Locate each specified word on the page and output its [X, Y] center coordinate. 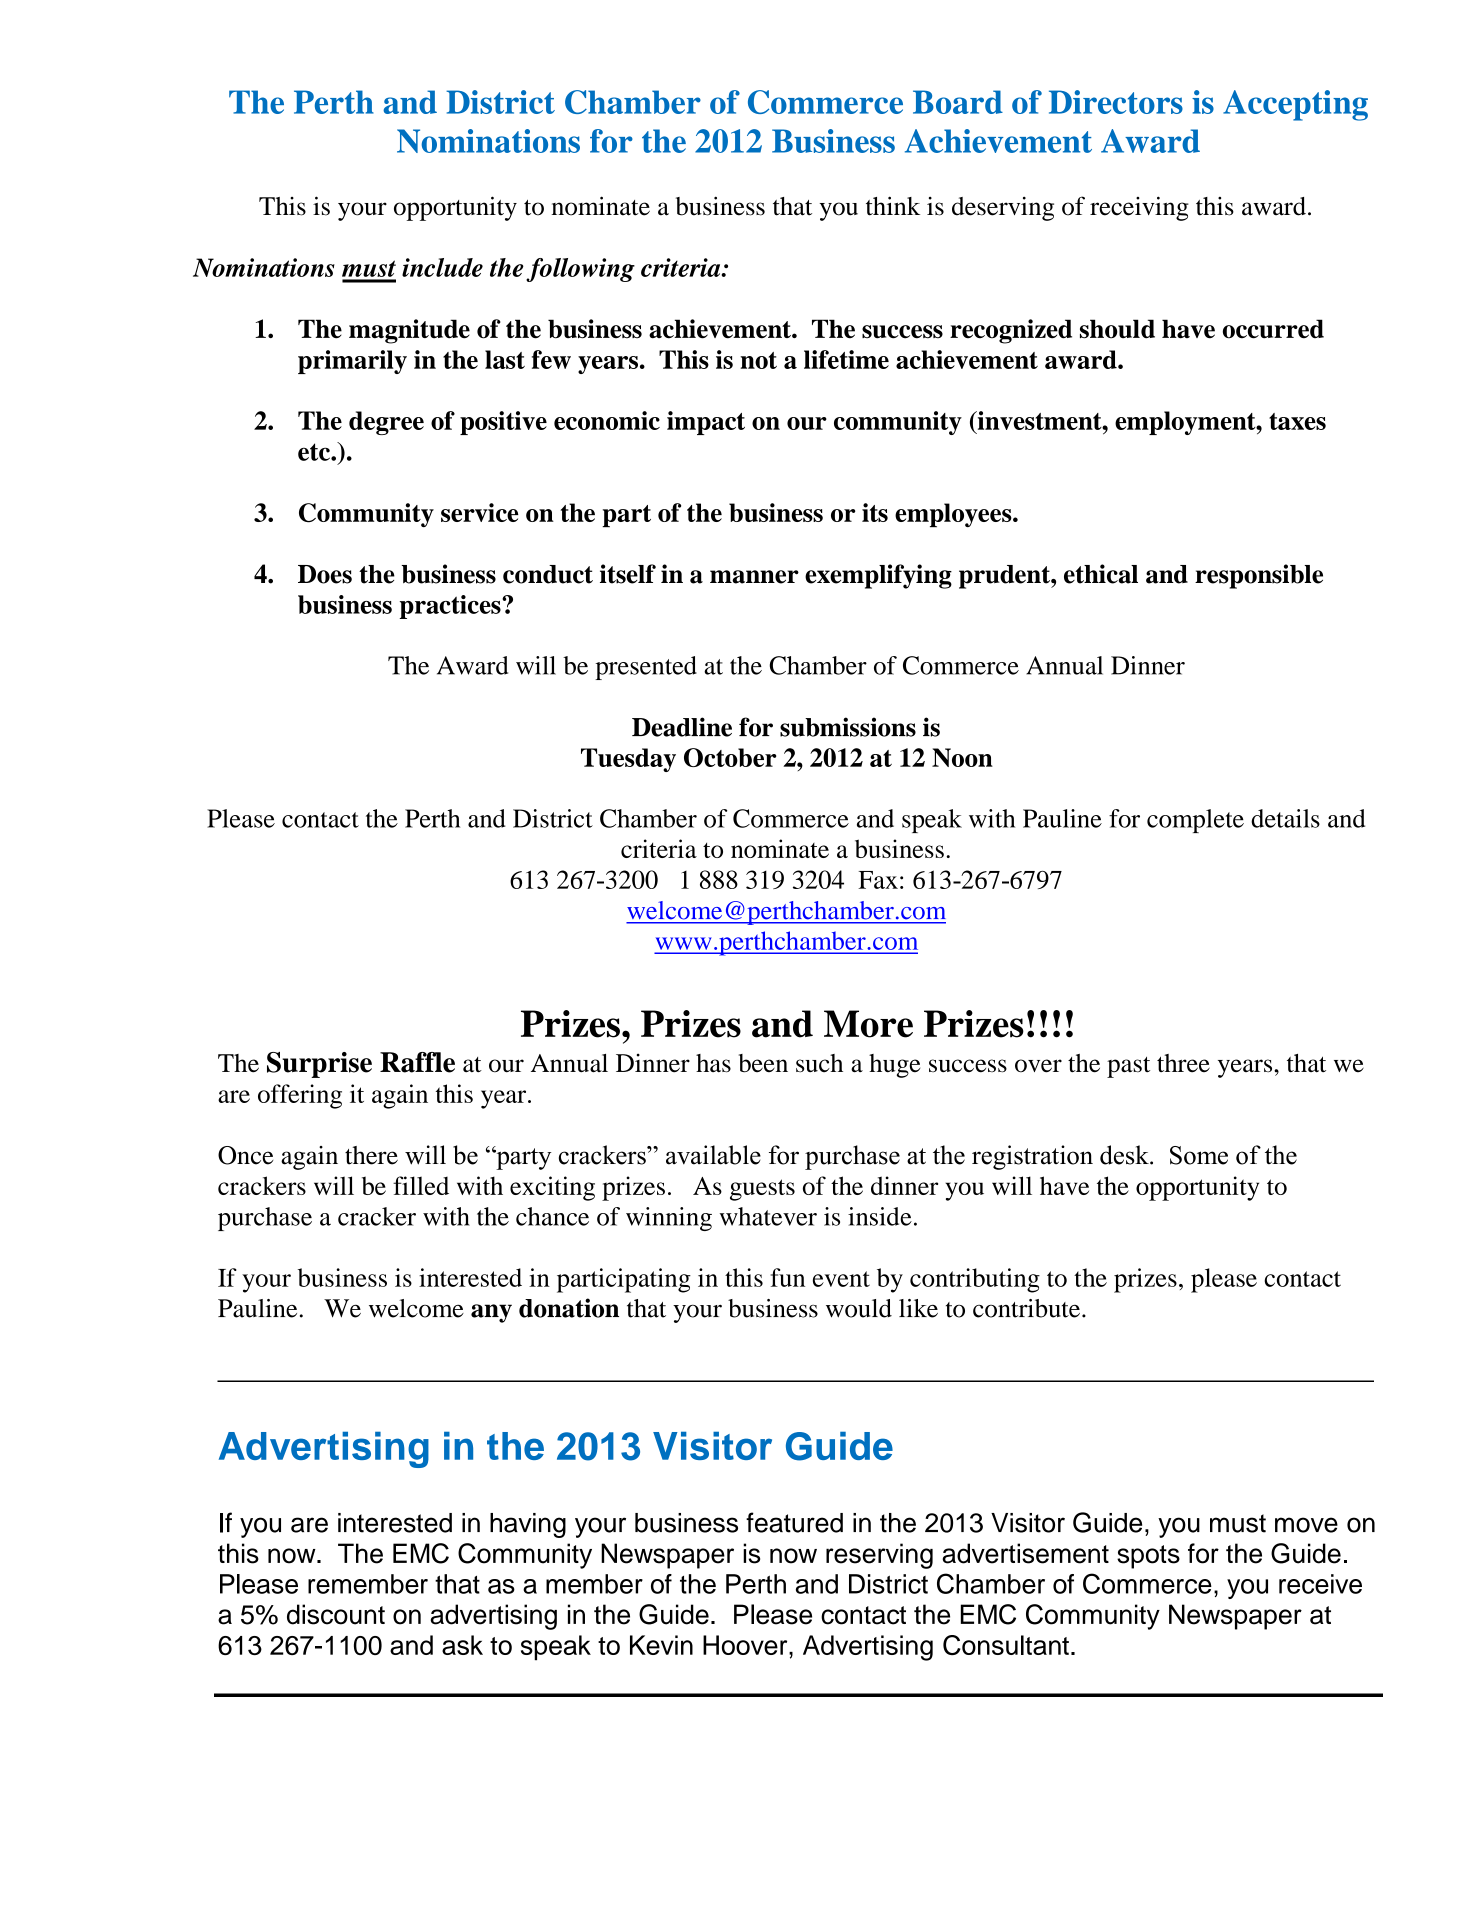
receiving [1139, 208]
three [1183, 1063]
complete [1195, 821]
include [442, 267]
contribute [1026, 1308]
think [893, 206]
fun [788, 1277]
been [763, 1063]
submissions [848, 727]
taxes [1297, 421]
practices [451, 607]
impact [706, 423]
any [491, 1313]
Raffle [417, 1062]
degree [386, 423]
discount [336, 1614]
